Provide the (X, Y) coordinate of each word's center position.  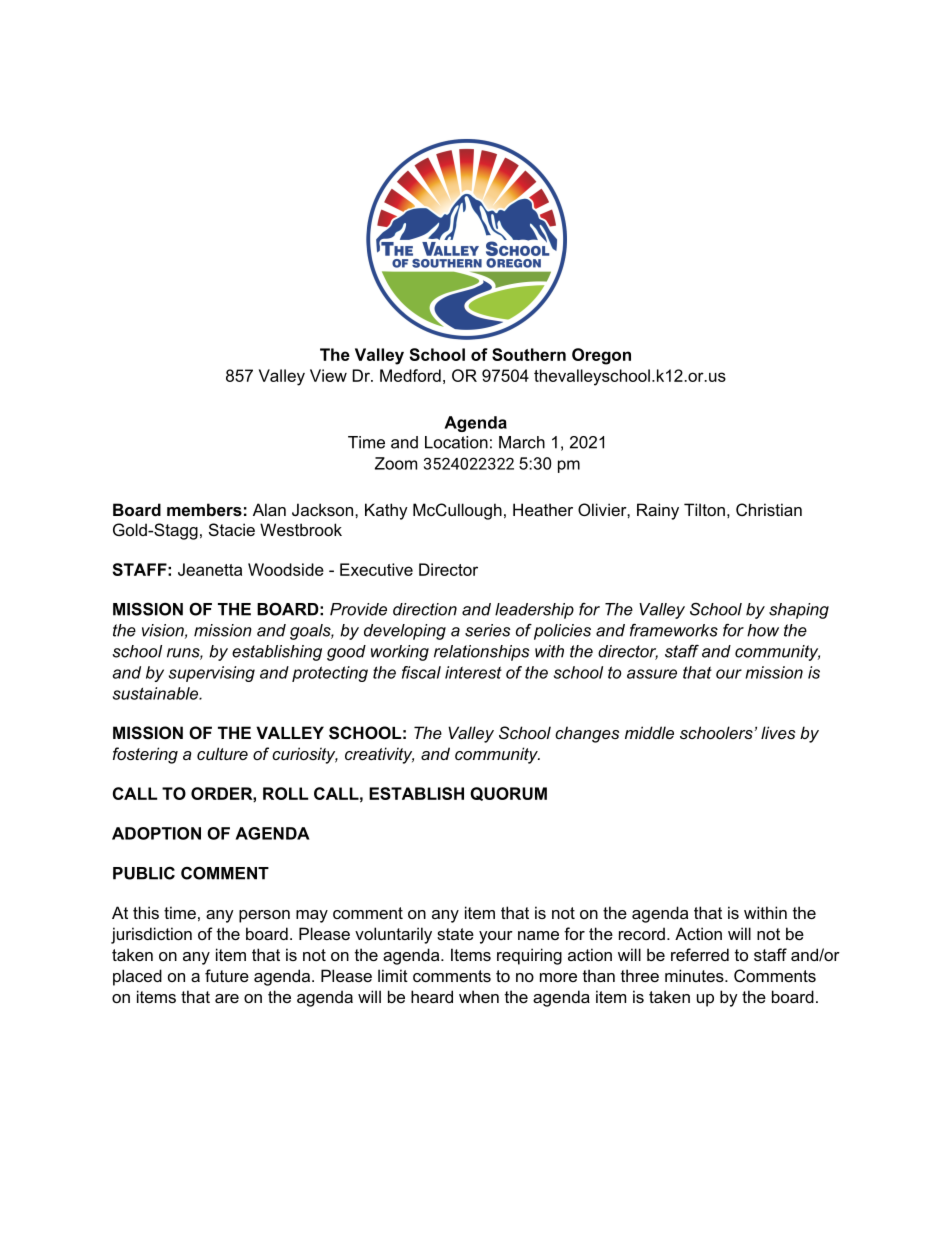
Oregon (601, 356)
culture (222, 753)
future (227, 975)
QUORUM (508, 794)
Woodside (286, 569)
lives (778, 732)
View (328, 375)
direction (425, 609)
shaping (799, 611)
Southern (529, 354)
